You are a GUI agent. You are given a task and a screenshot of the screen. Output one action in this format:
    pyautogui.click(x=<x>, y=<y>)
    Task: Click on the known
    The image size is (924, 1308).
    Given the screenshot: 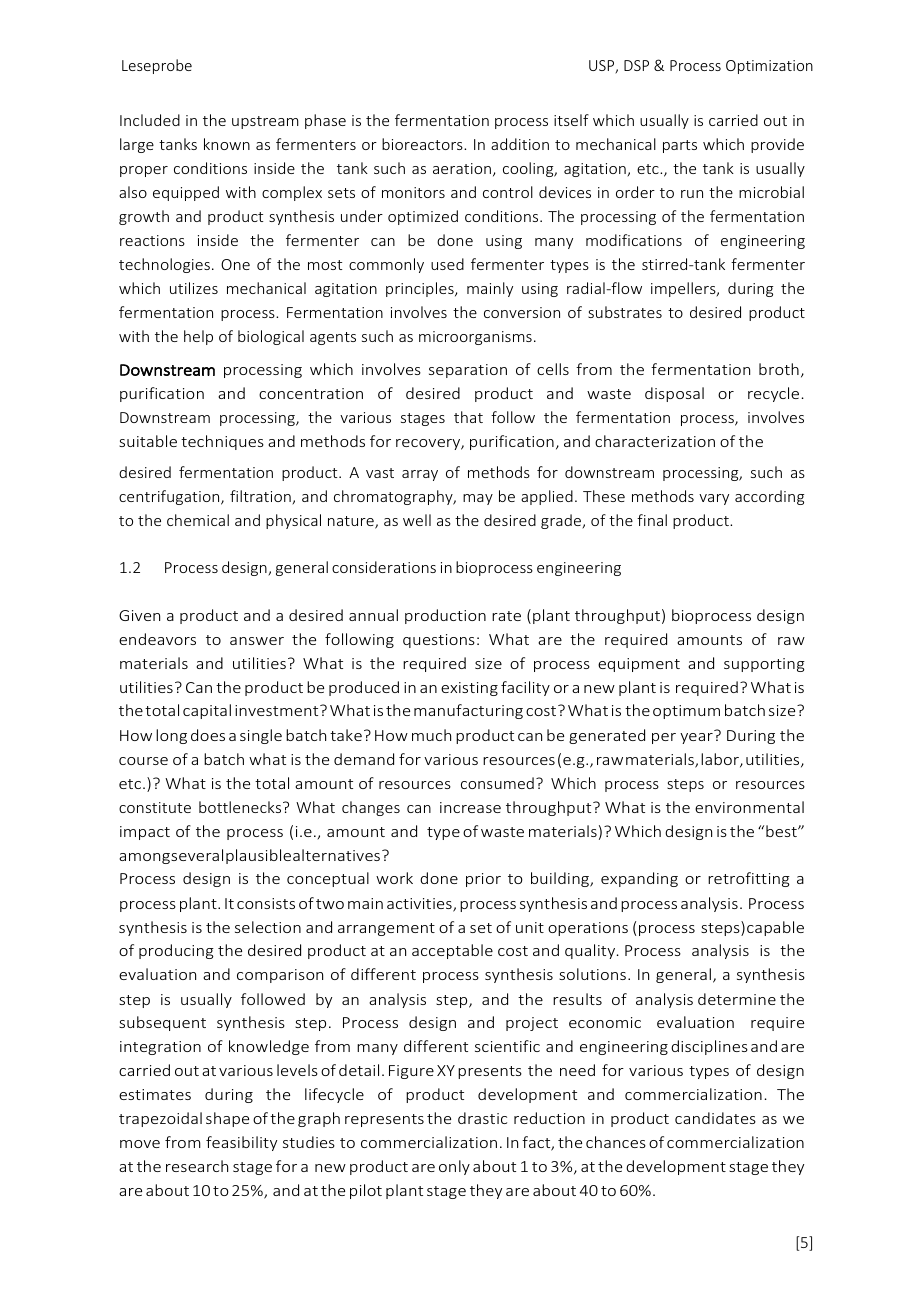 What is the action you would take?
    pyautogui.click(x=227, y=144)
